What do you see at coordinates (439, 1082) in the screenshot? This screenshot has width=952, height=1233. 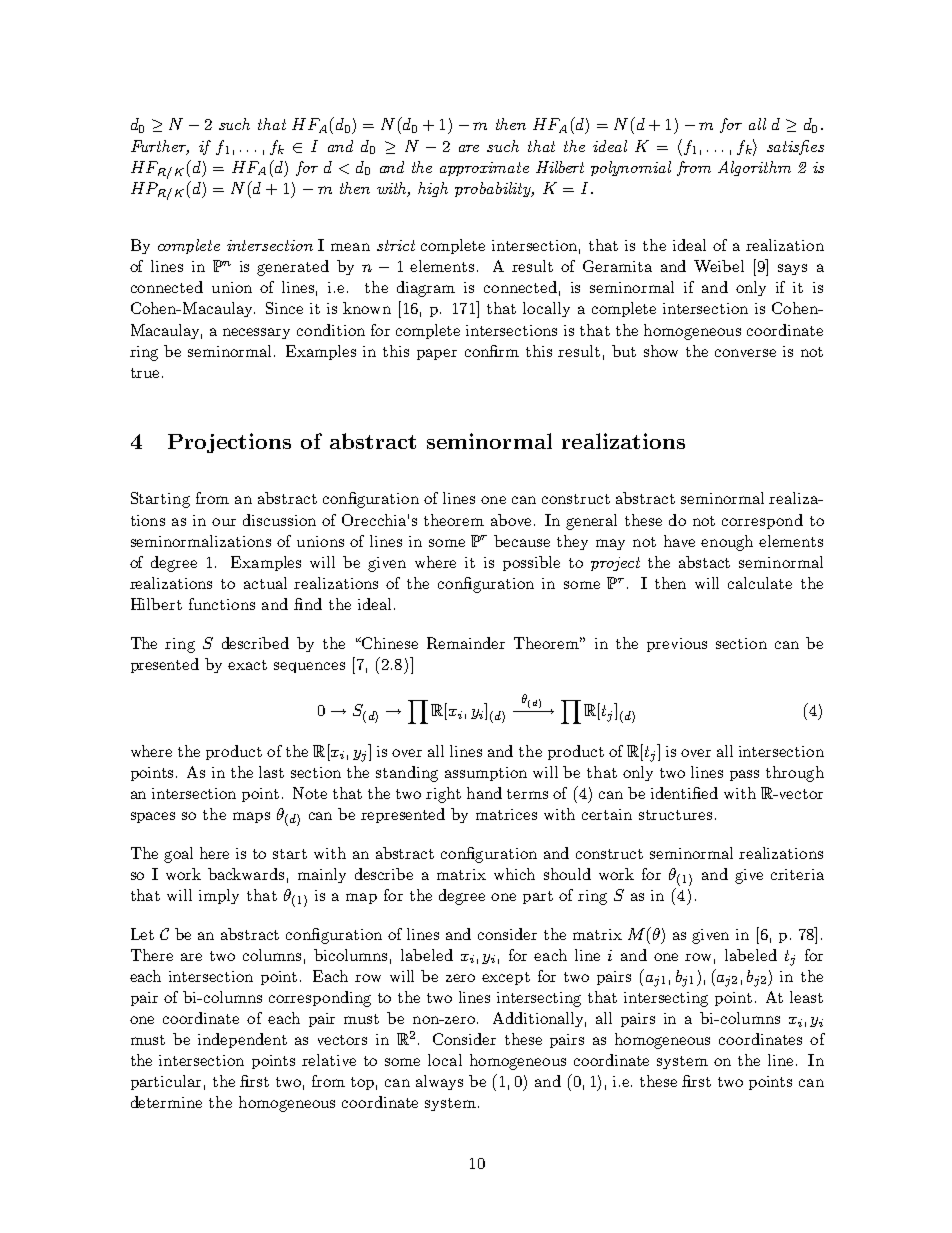 I see `always` at bounding box center [439, 1082].
